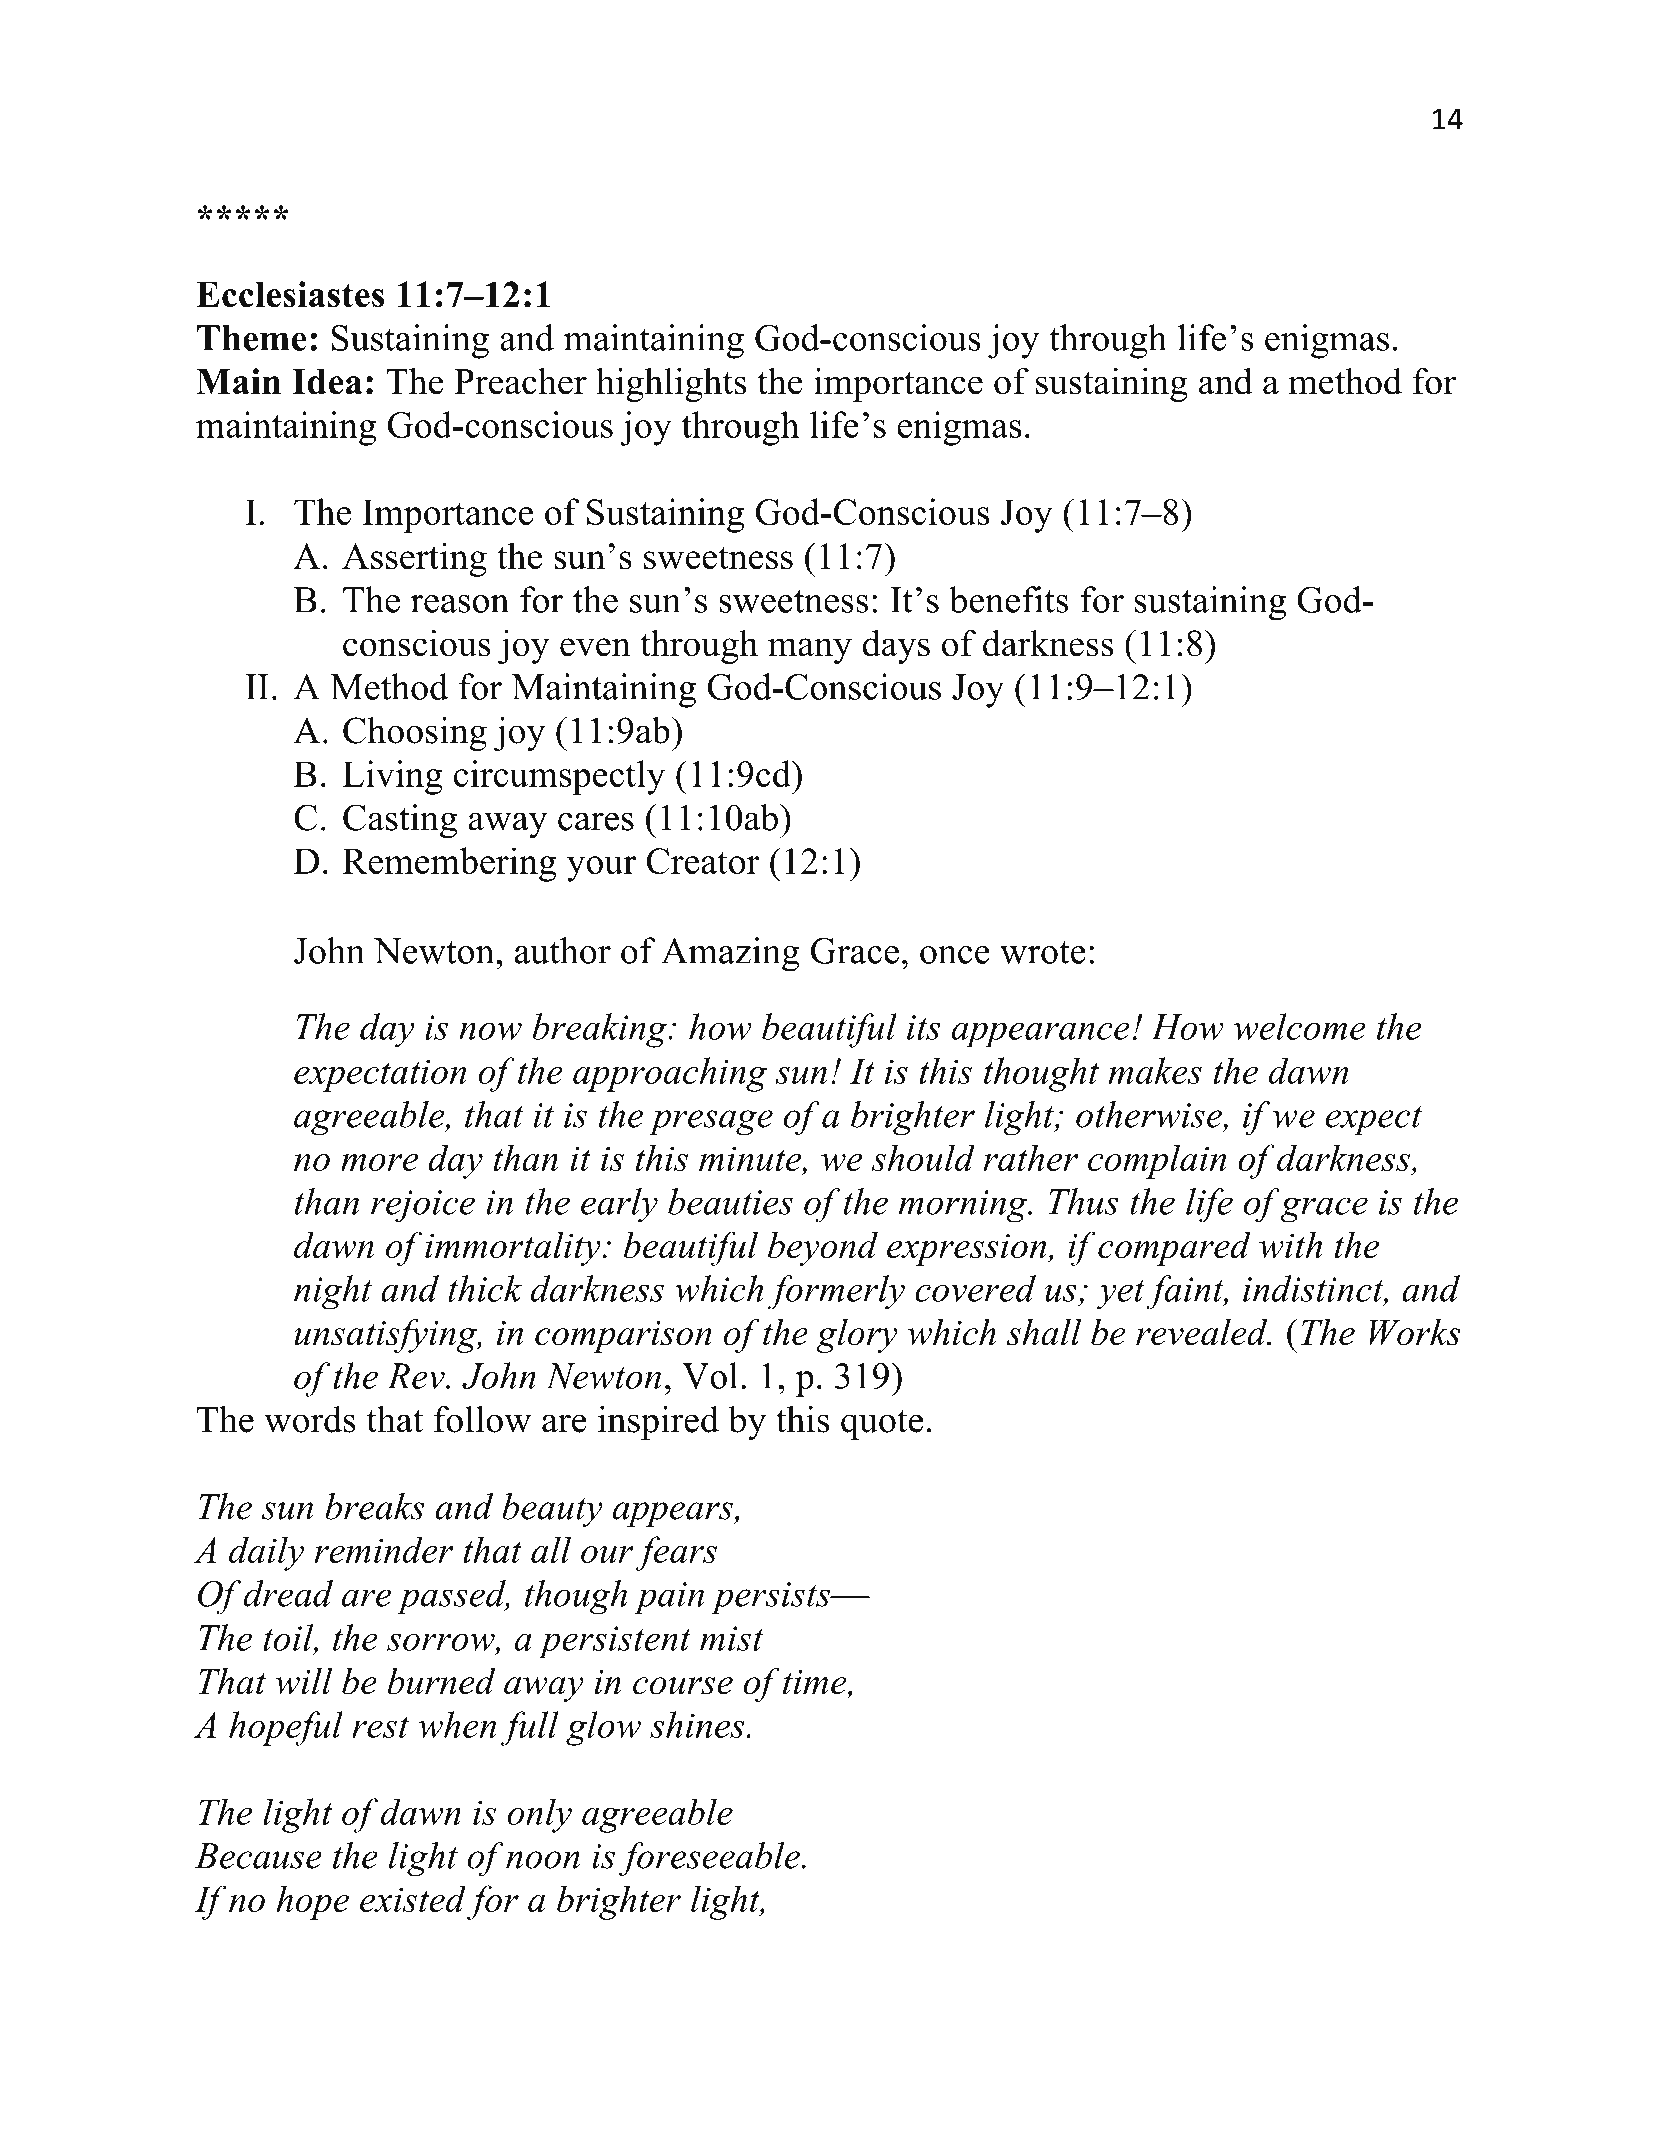 This document has width=1658, height=2145. I want to click on existed, so click(413, 1898).
